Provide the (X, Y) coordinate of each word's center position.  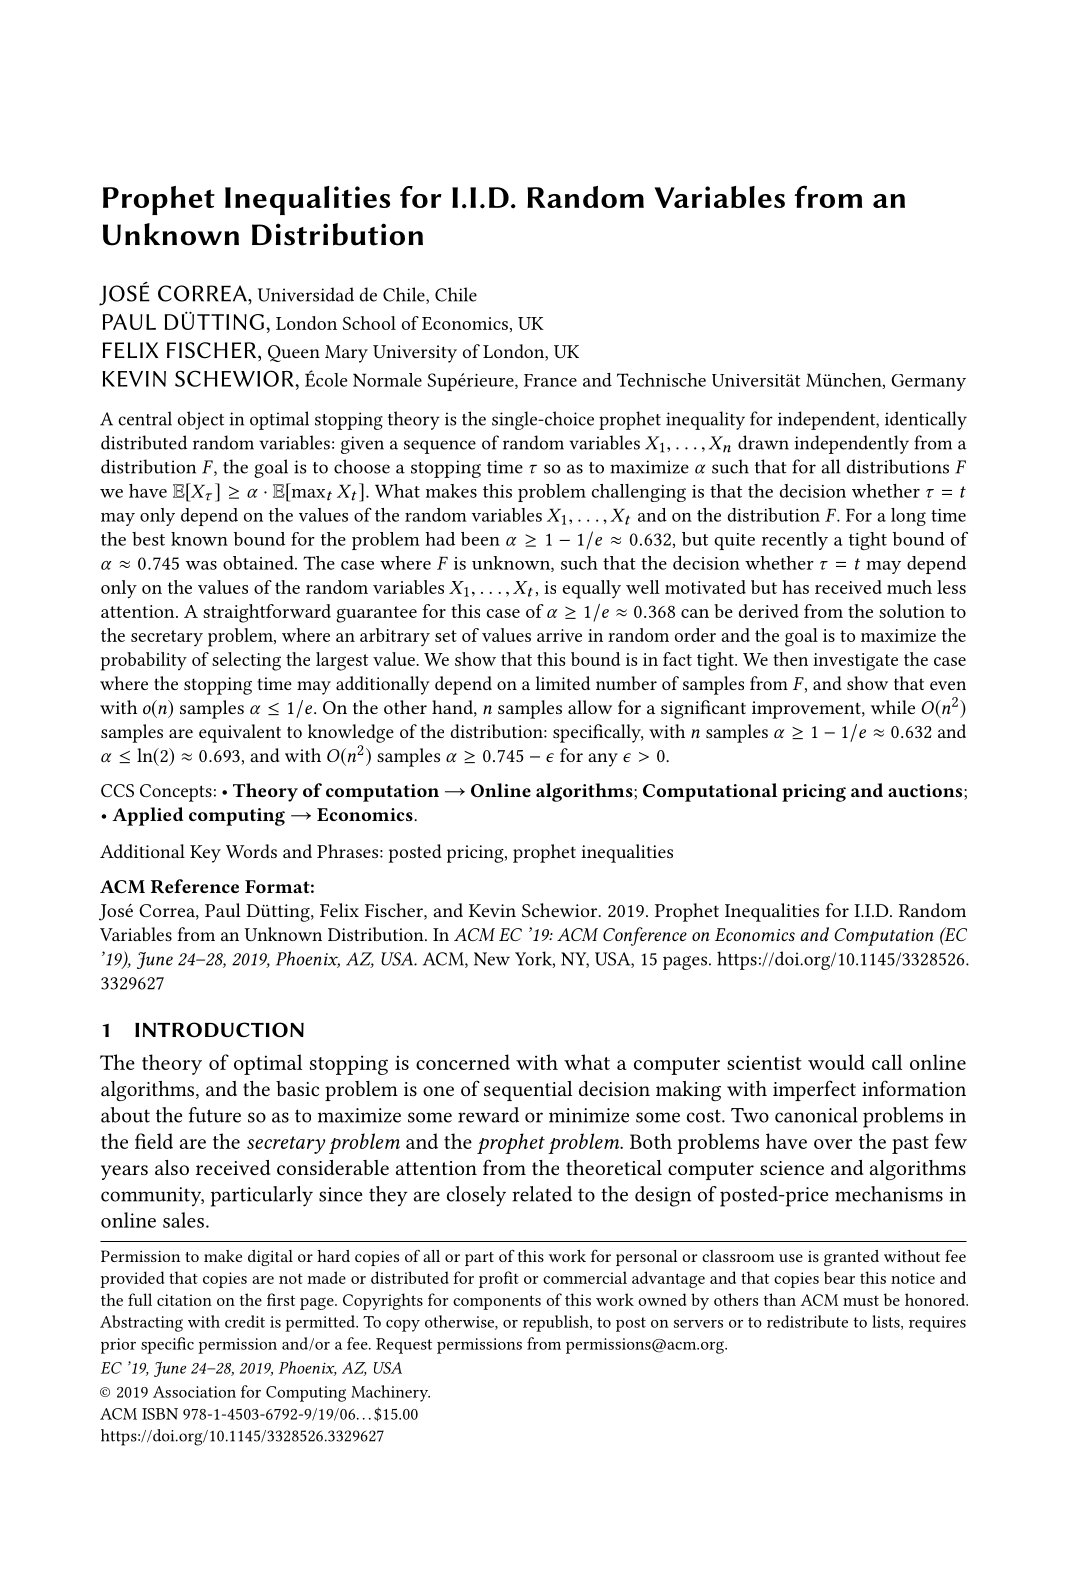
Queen (294, 353)
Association (194, 1392)
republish (557, 1323)
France (550, 380)
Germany (928, 382)
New (492, 959)
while (893, 707)
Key (205, 854)
